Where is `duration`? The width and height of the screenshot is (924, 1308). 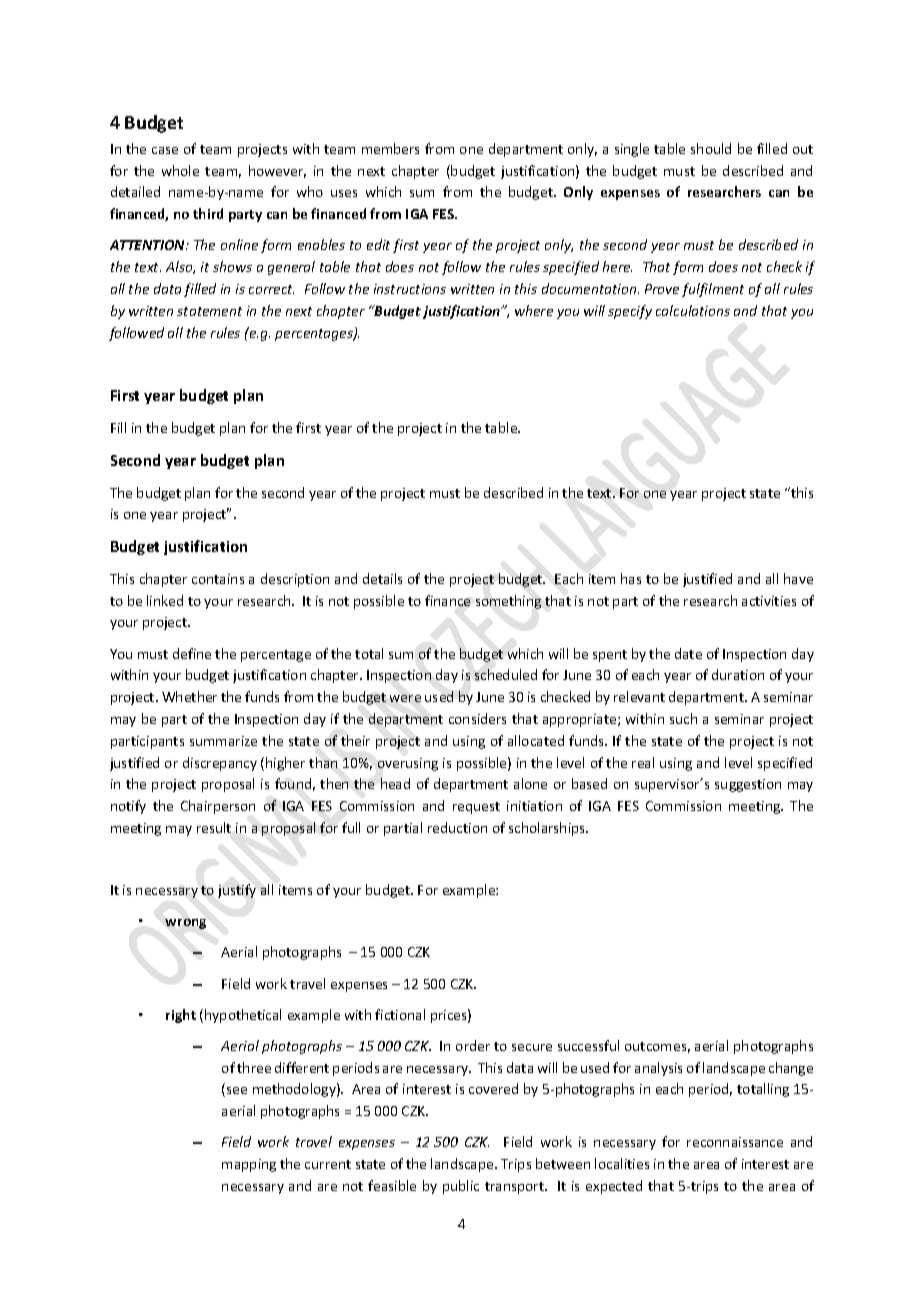
duration is located at coordinates (738, 674).
